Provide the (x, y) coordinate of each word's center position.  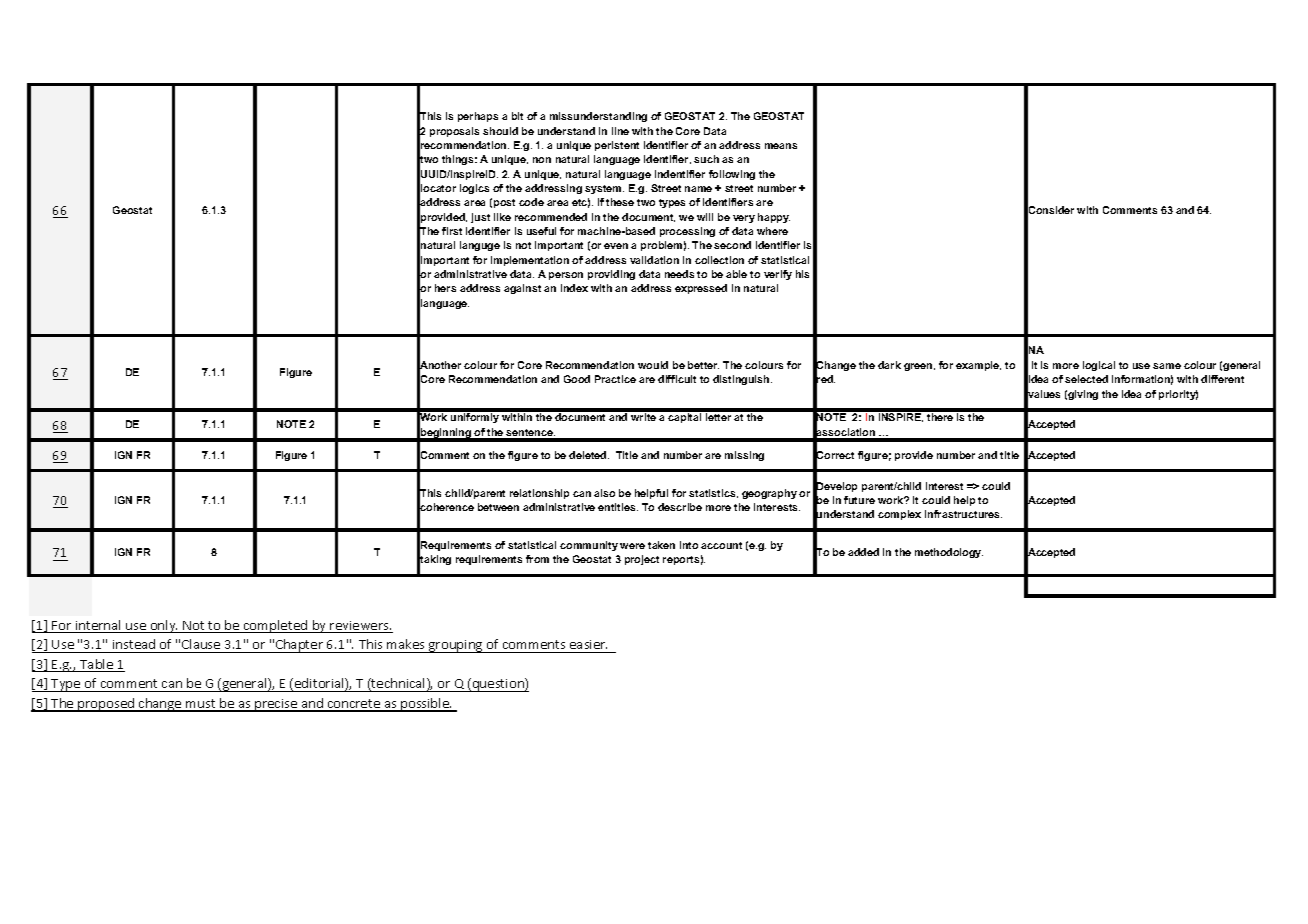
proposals (454, 132)
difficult (677, 379)
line (620, 131)
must (201, 705)
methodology (949, 553)
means (781, 146)
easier (588, 644)
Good (577, 379)
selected (1086, 379)
